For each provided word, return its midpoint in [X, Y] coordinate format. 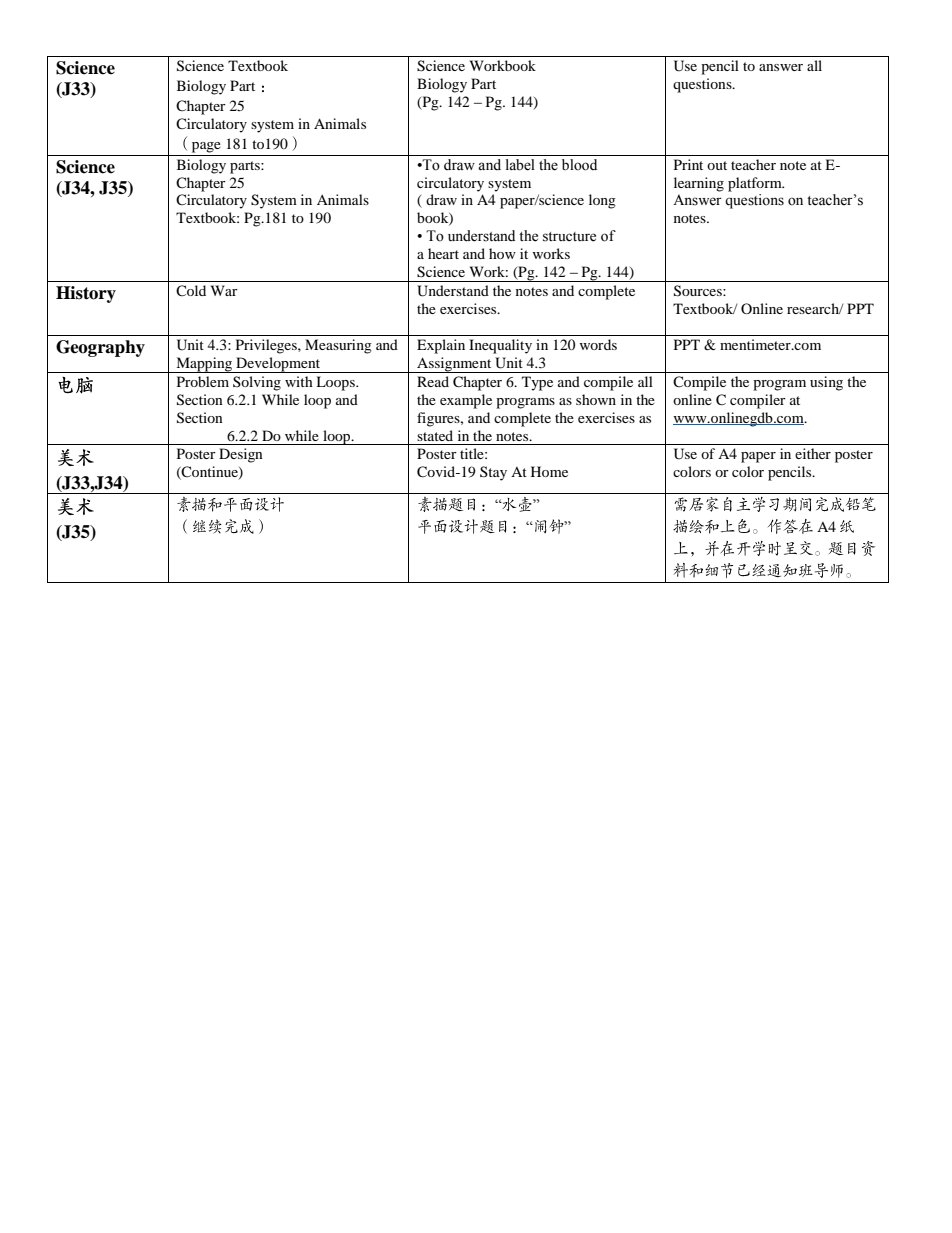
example [466, 401]
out [717, 165]
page [206, 147]
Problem [203, 381]
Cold [191, 290]
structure [569, 237]
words [598, 344]
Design [241, 455]
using [826, 383]
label [520, 165]
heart [443, 253]
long [602, 201]
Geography [100, 348]
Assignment [454, 365]
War [224, 290]
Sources [699, 291]
